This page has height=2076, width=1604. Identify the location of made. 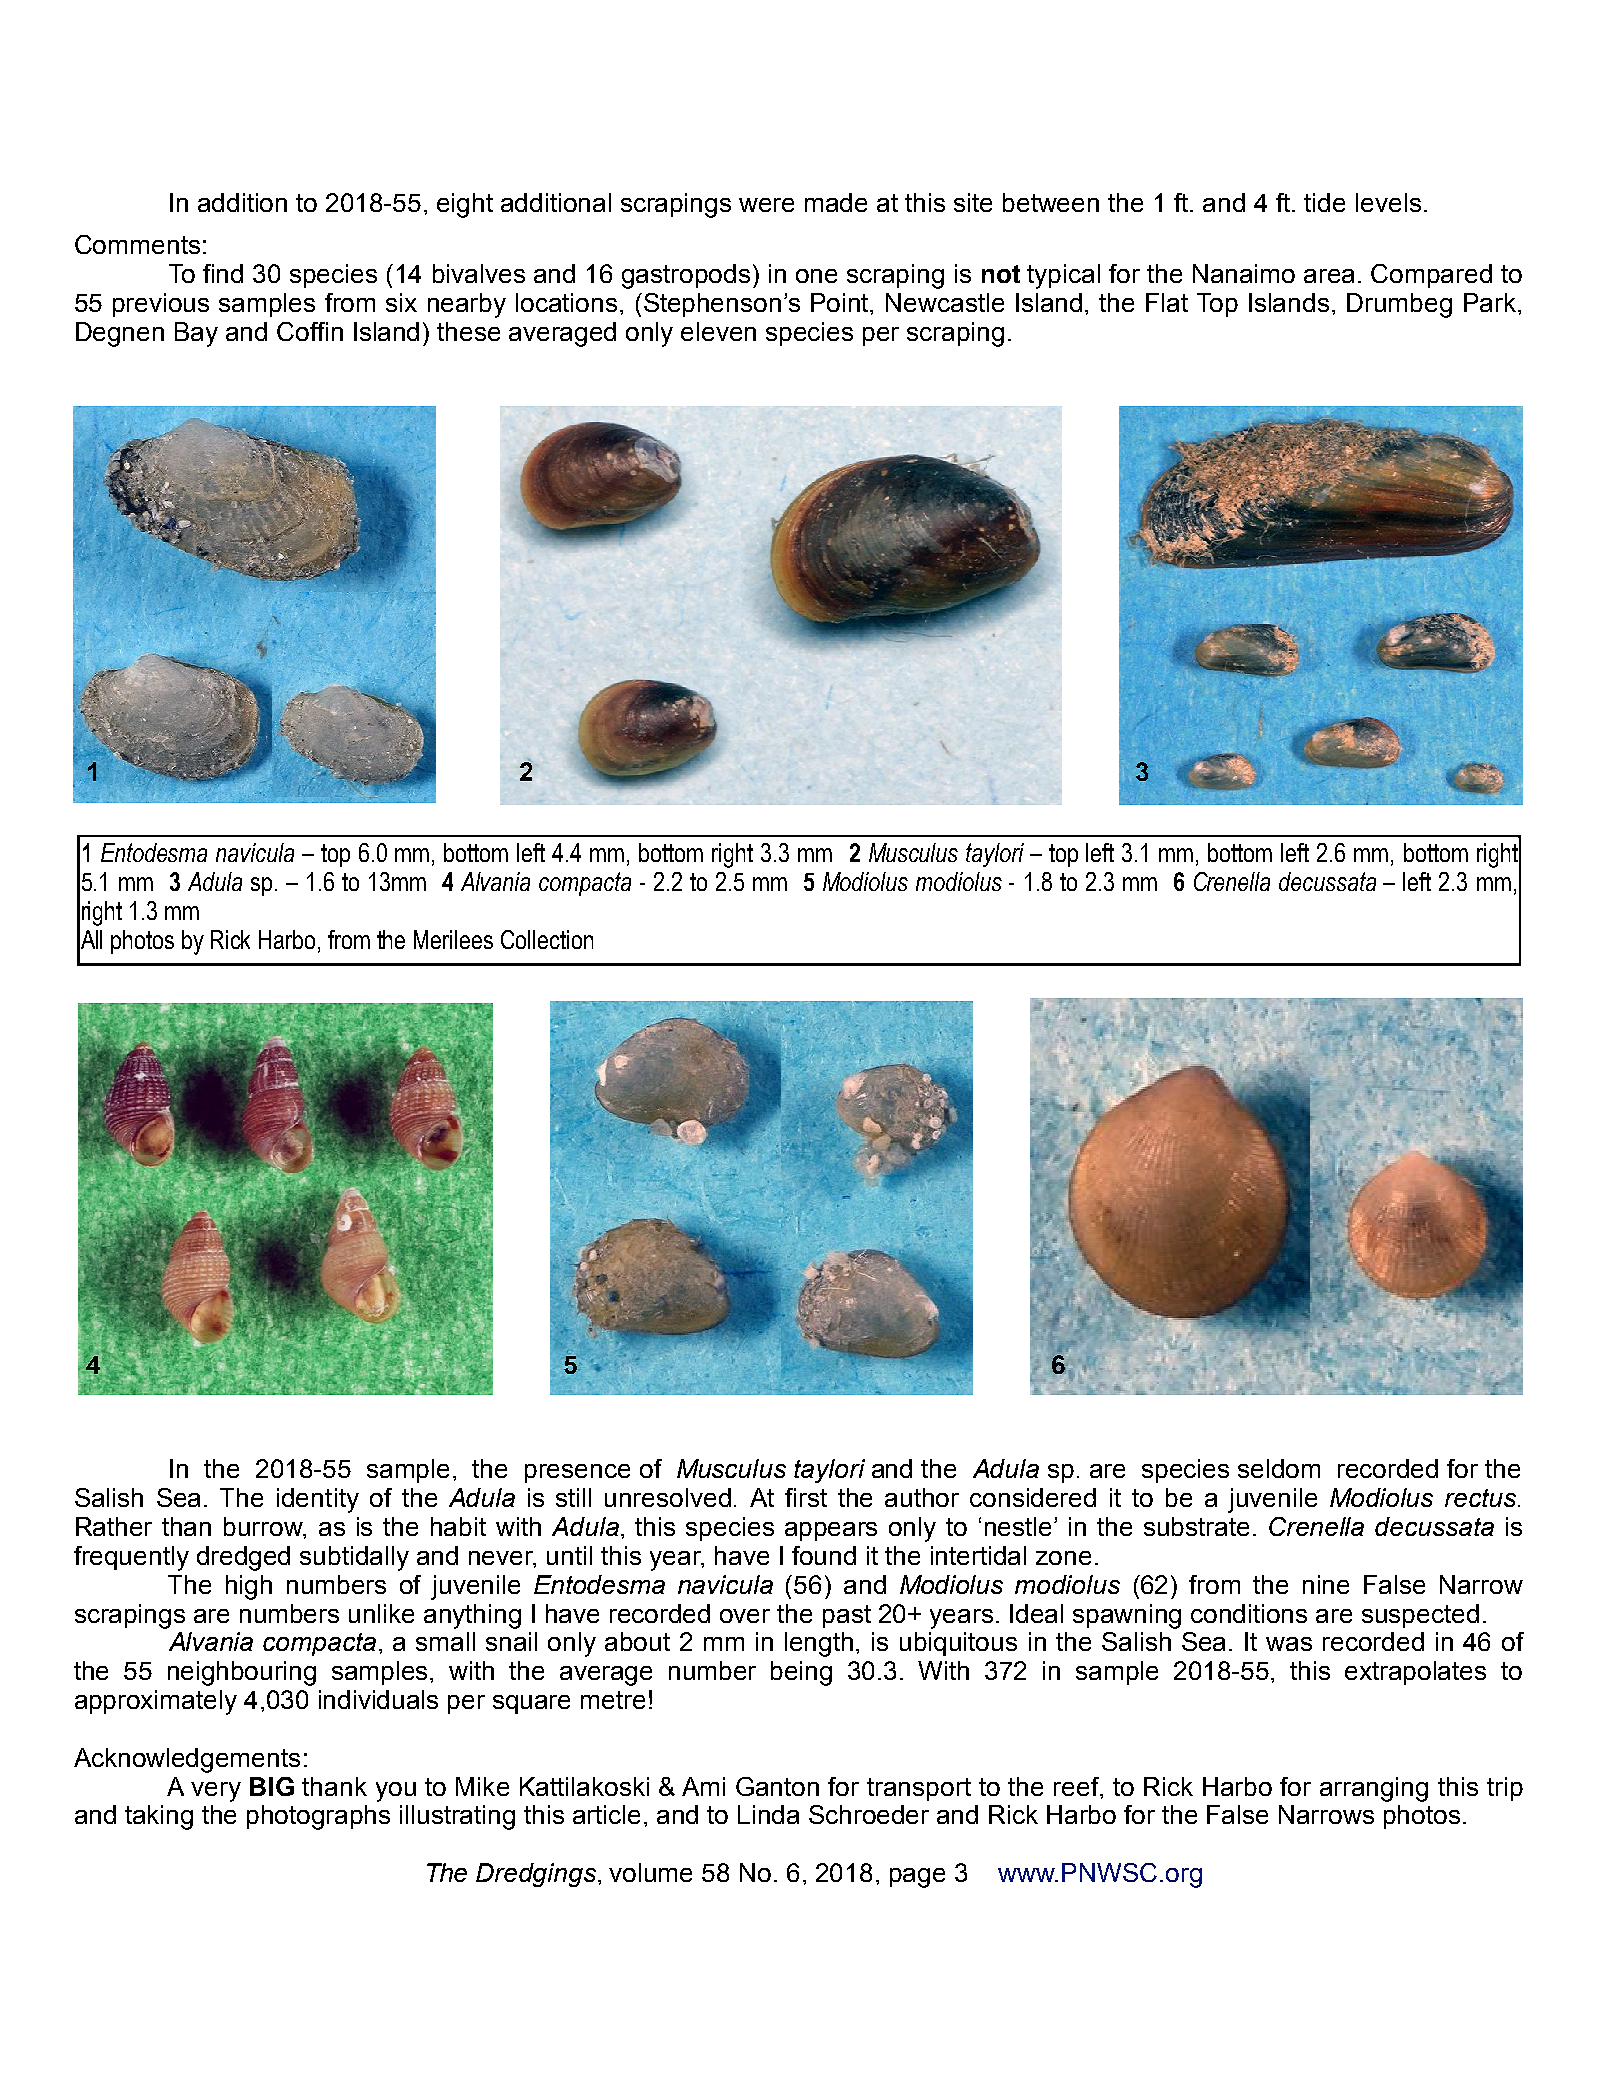
(836, 202).
